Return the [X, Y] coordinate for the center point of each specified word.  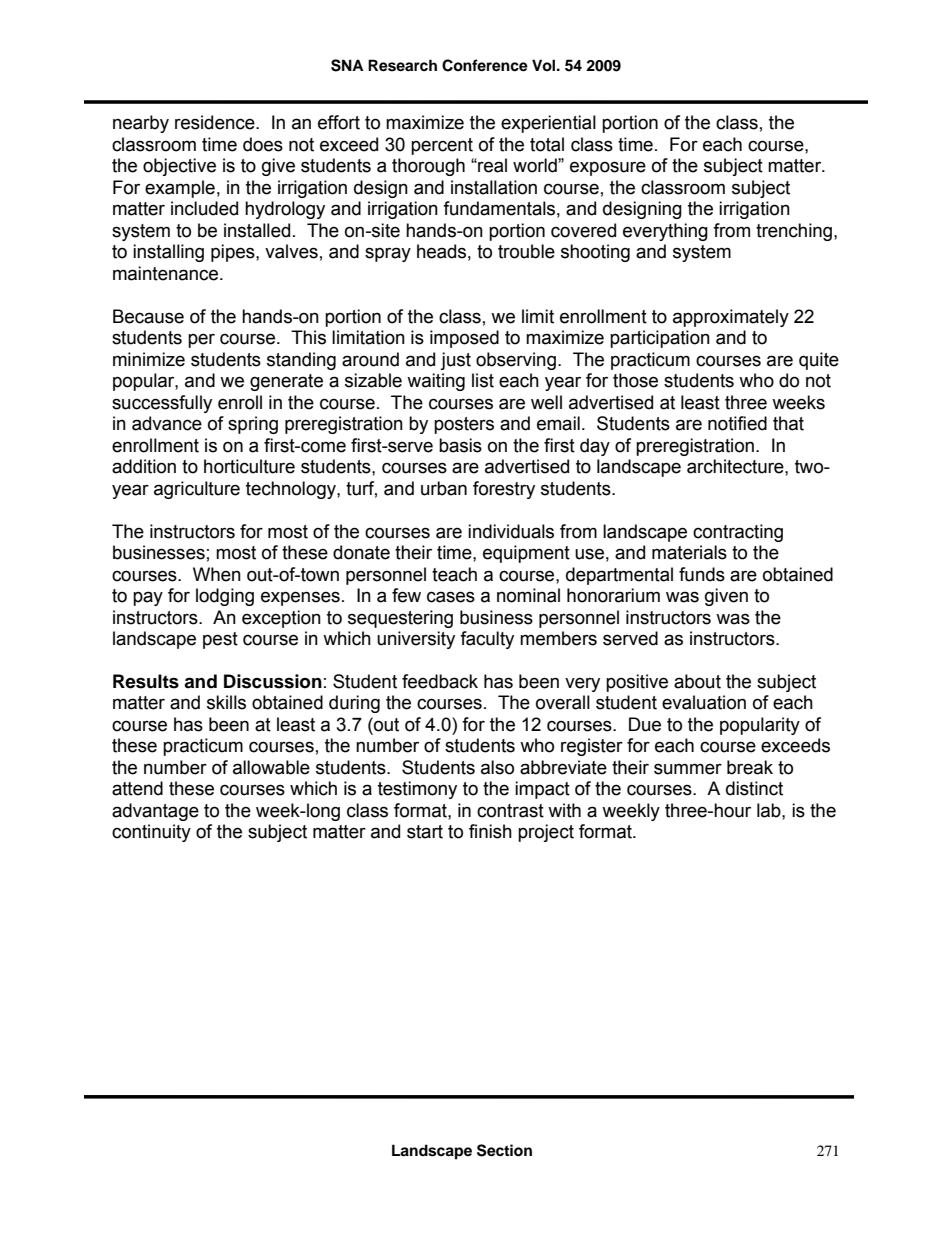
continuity [151, 833]
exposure [608, 168]
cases [451, 597]
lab [770, 810]
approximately [731, 318]
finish [490, 831]
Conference [485, 65]
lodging [225, 597]
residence [216, 122]
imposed [464, 339]
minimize [149, 359]
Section [504, 1150]
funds [702, 574]
